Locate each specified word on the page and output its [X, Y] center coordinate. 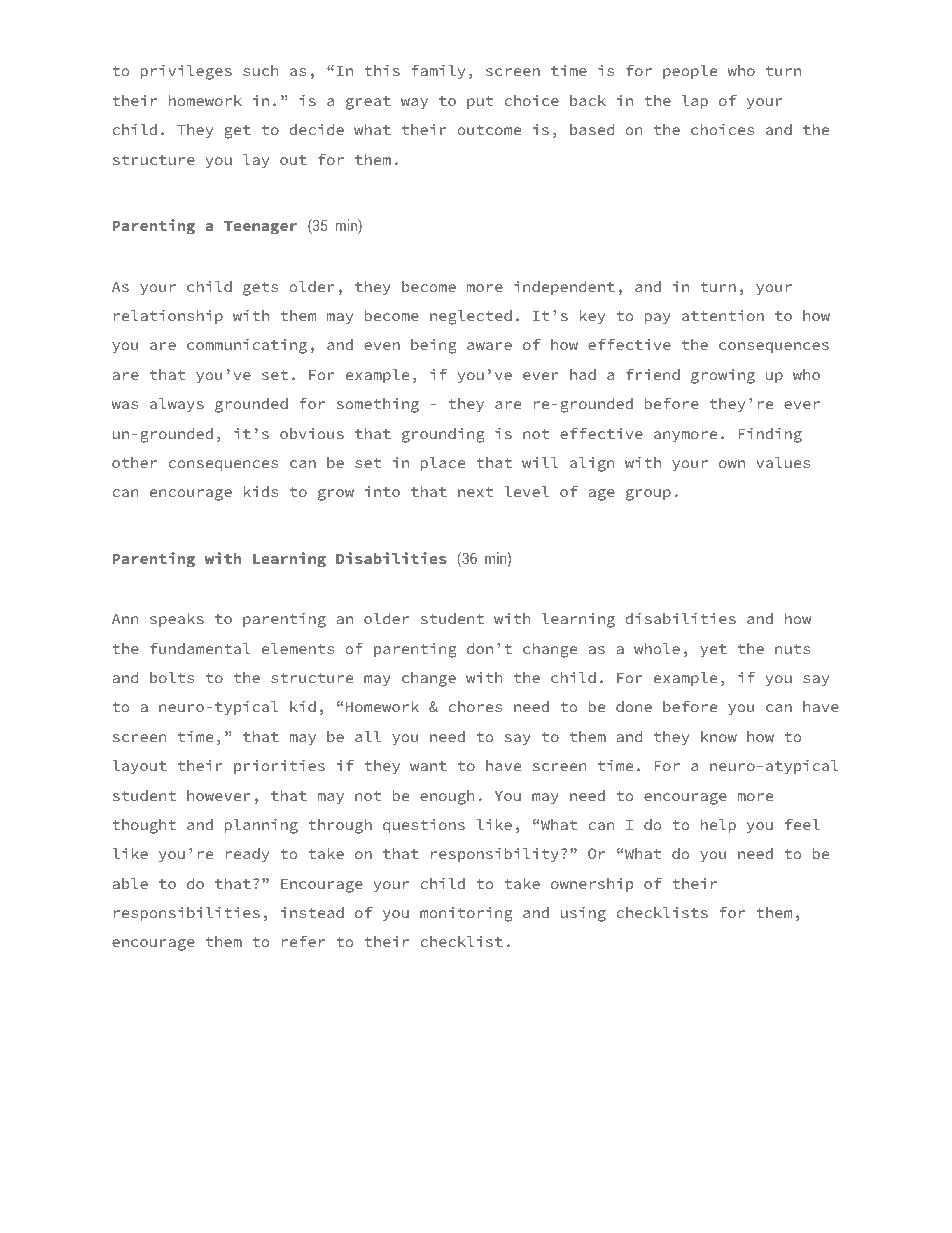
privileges [186, 72]
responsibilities [187, 914]
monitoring [466, 914]
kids [260, 491]
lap [695, 102]
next [475, 492]
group [648, 495]
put [480, 102]
